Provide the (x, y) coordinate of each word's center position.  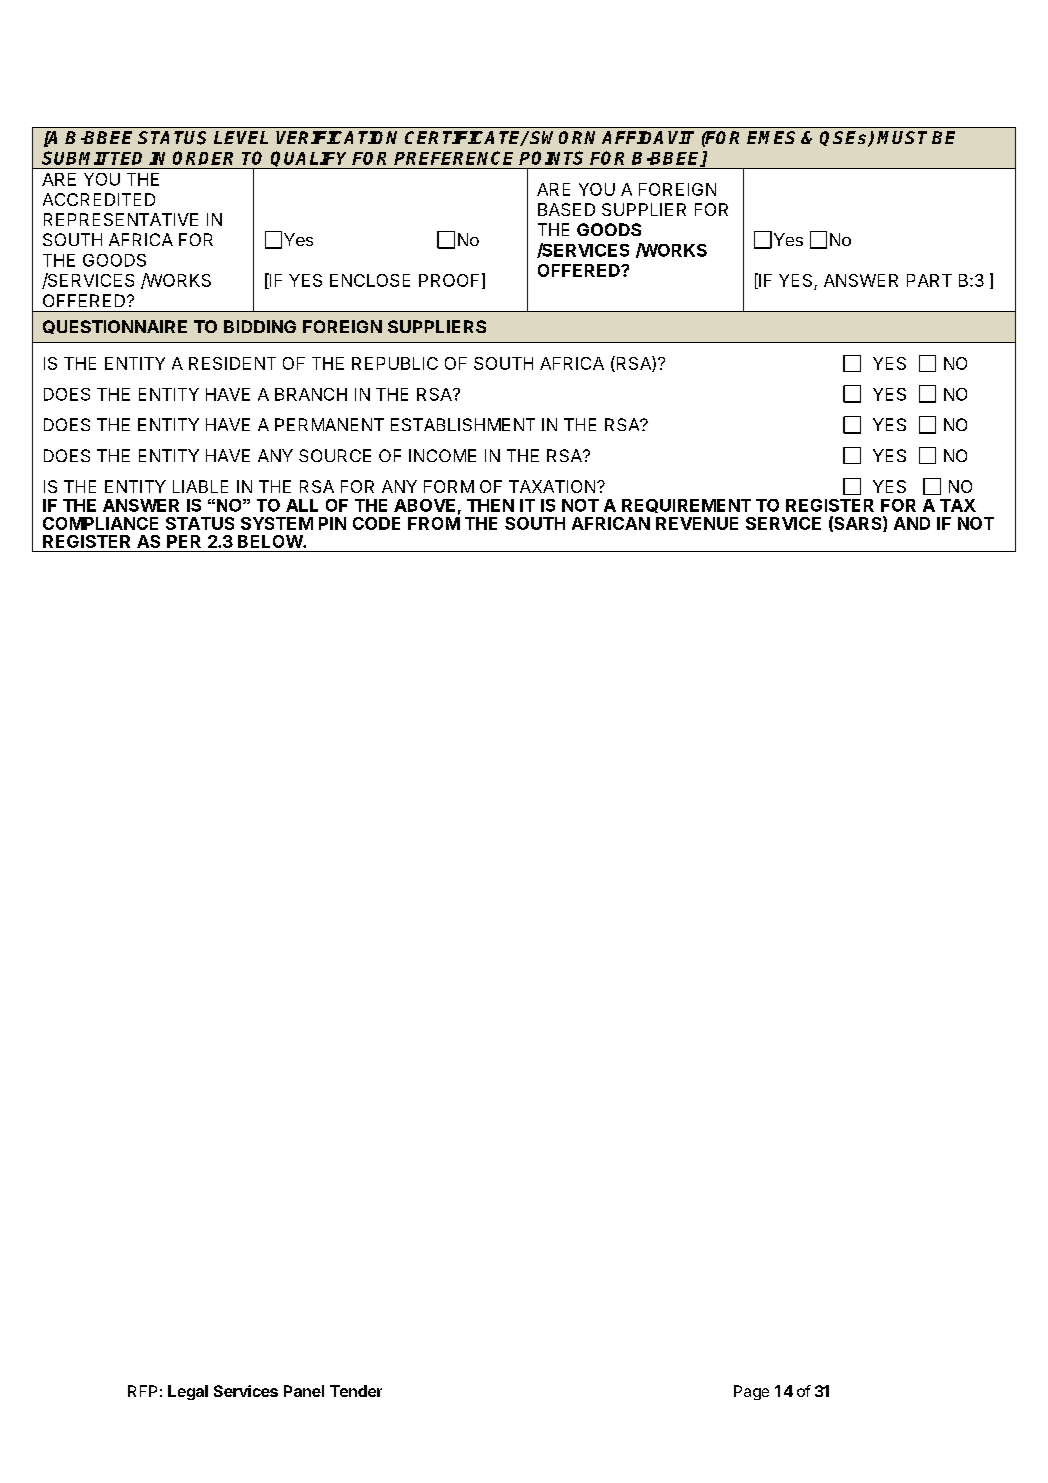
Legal (188, 1392)
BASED (566, 209)
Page (751, 1392)
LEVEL (241, 137)
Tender (356, 1391)
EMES (771, 137)
